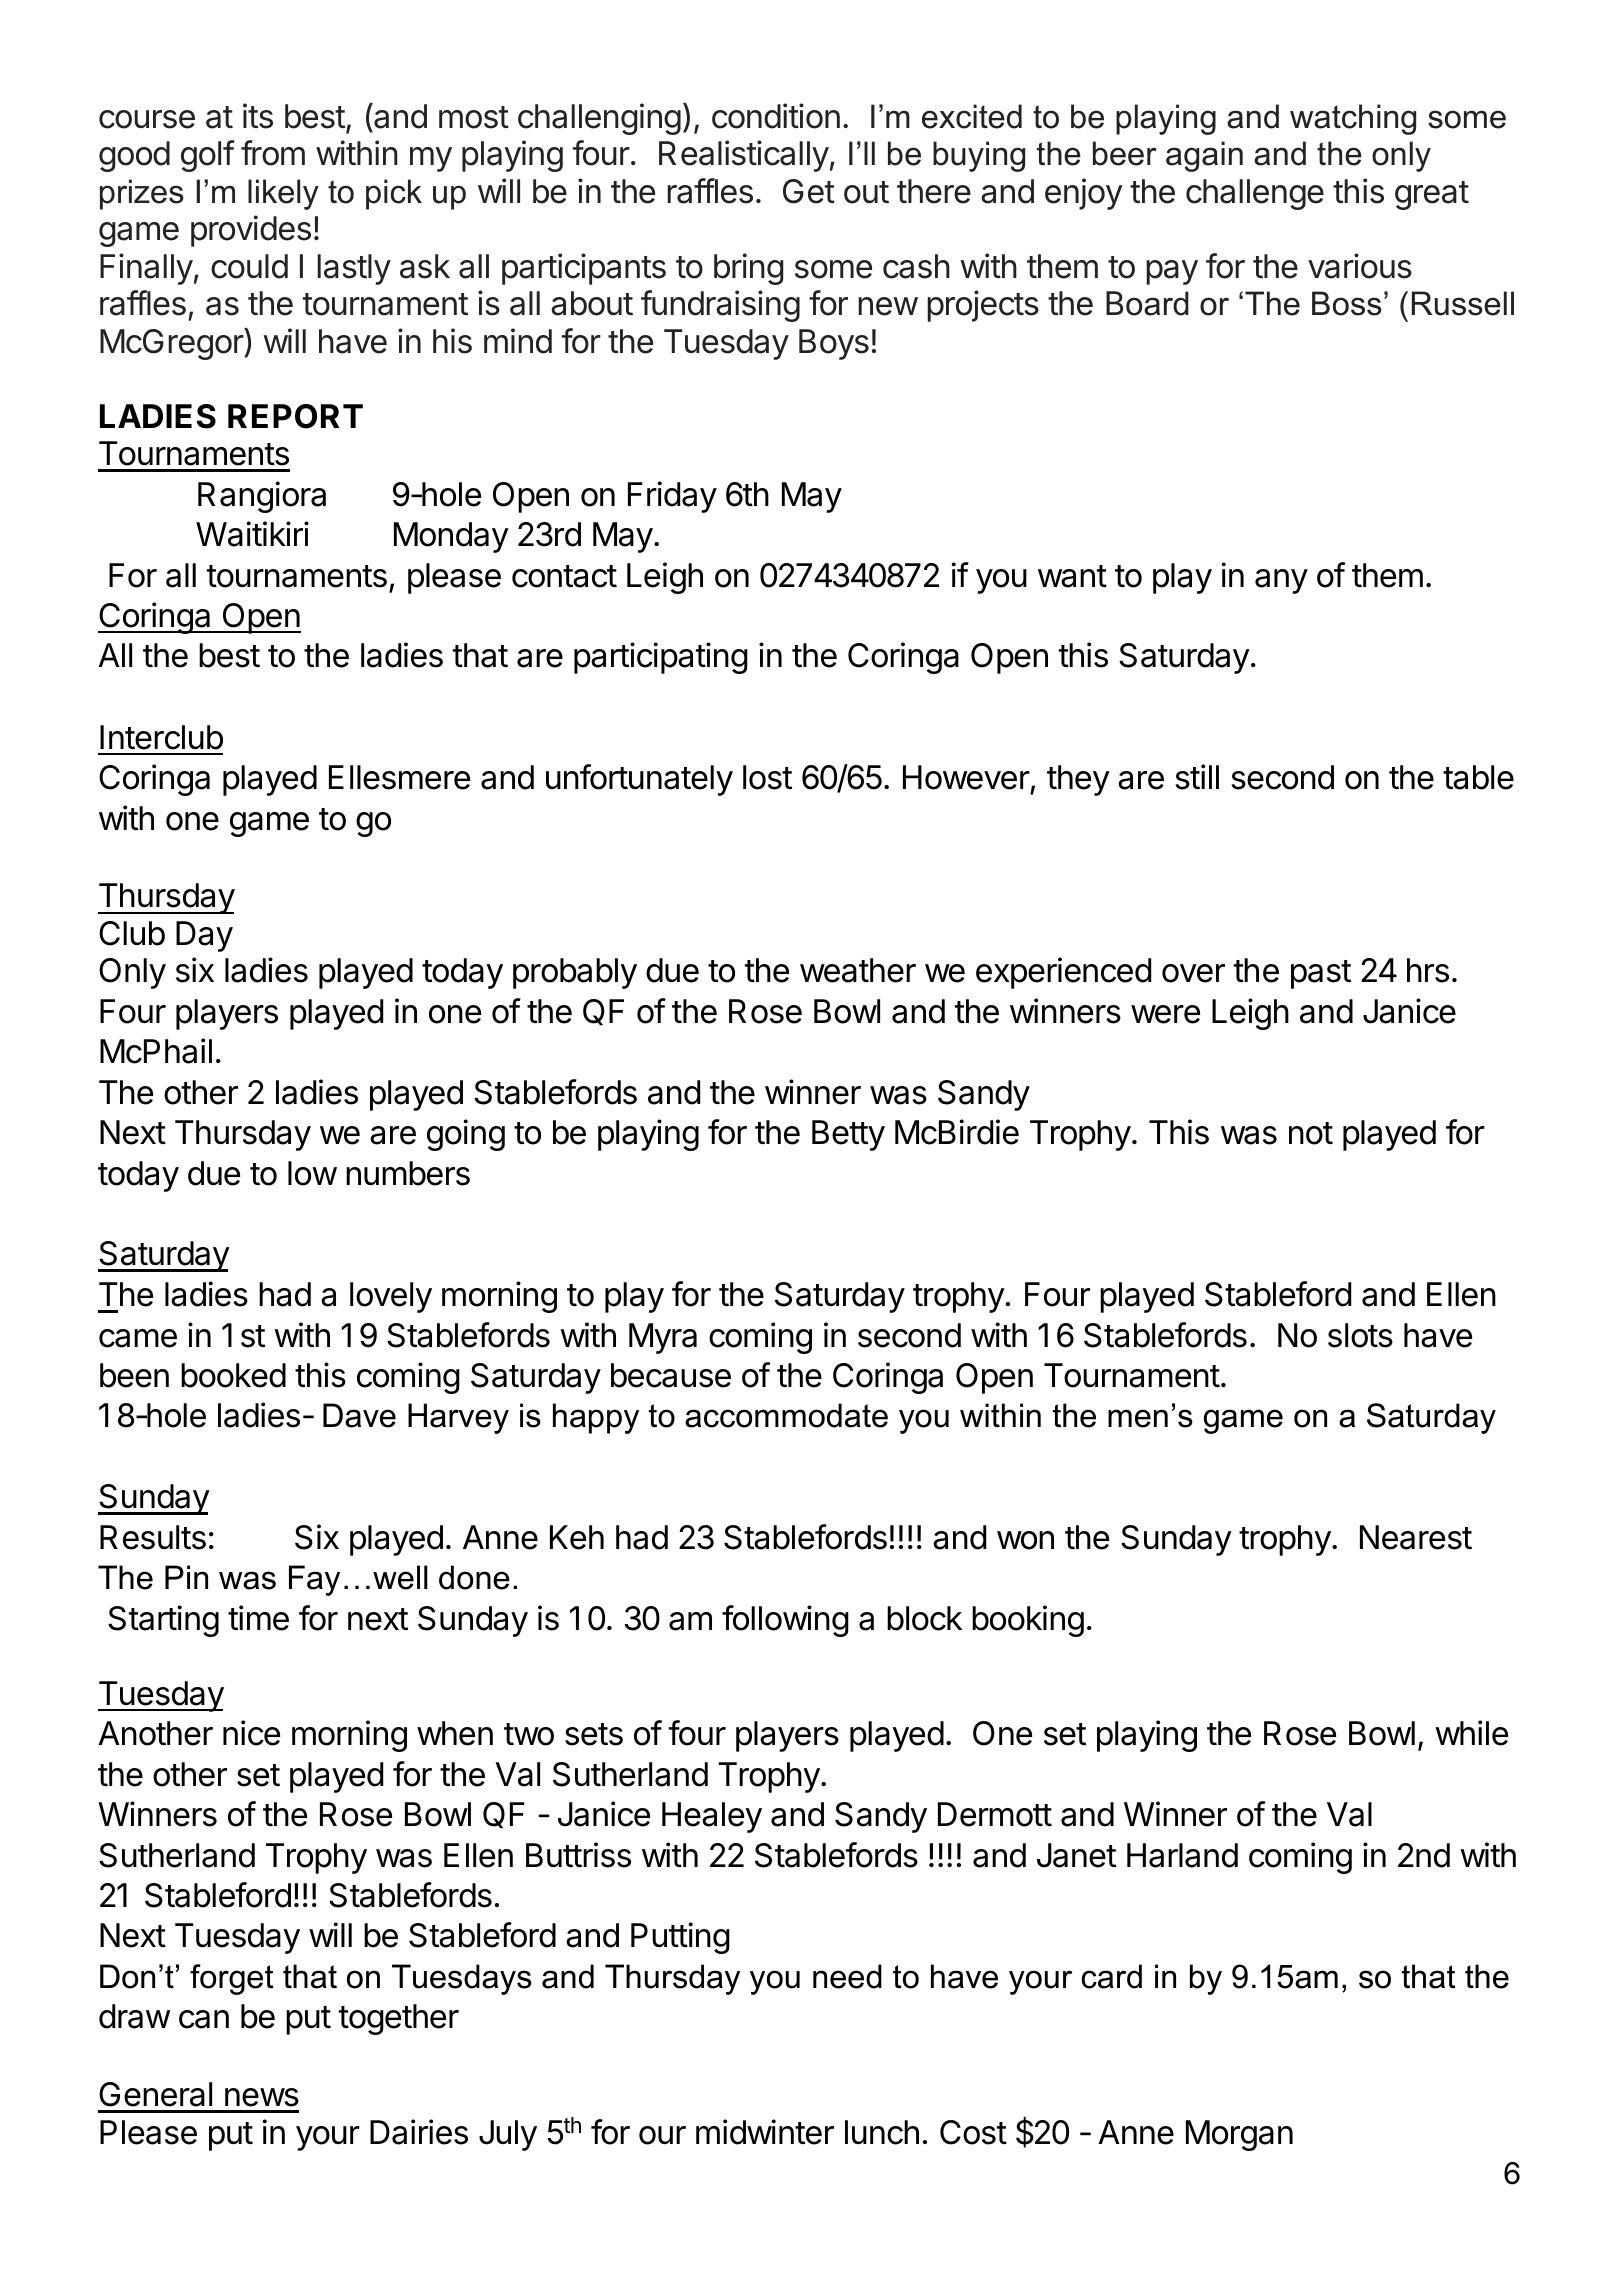 The width and height of the image is (1617, 2287). I want to click on slots, so click(1360, 1335).
